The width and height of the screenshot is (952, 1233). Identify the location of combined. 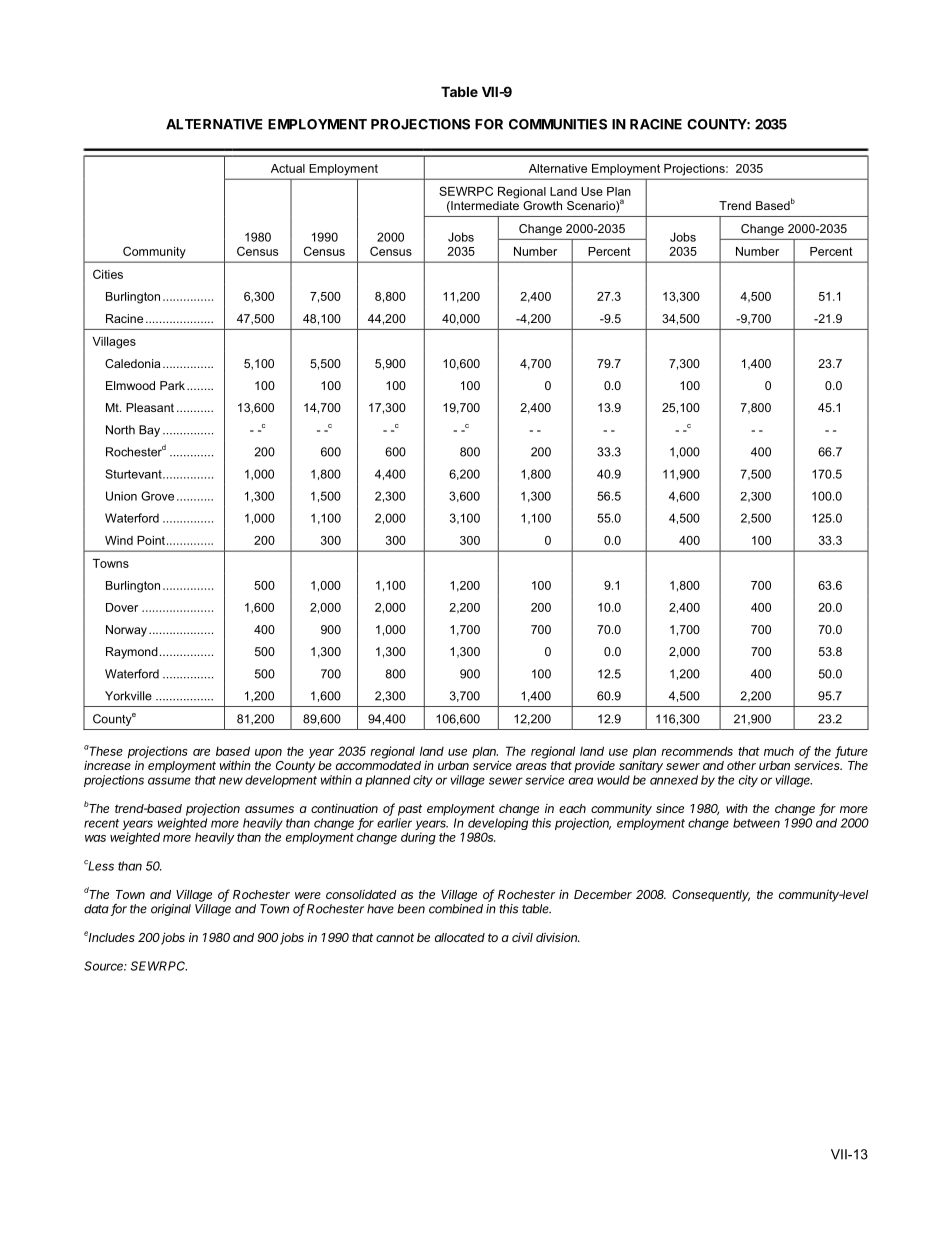
(456, 909).
